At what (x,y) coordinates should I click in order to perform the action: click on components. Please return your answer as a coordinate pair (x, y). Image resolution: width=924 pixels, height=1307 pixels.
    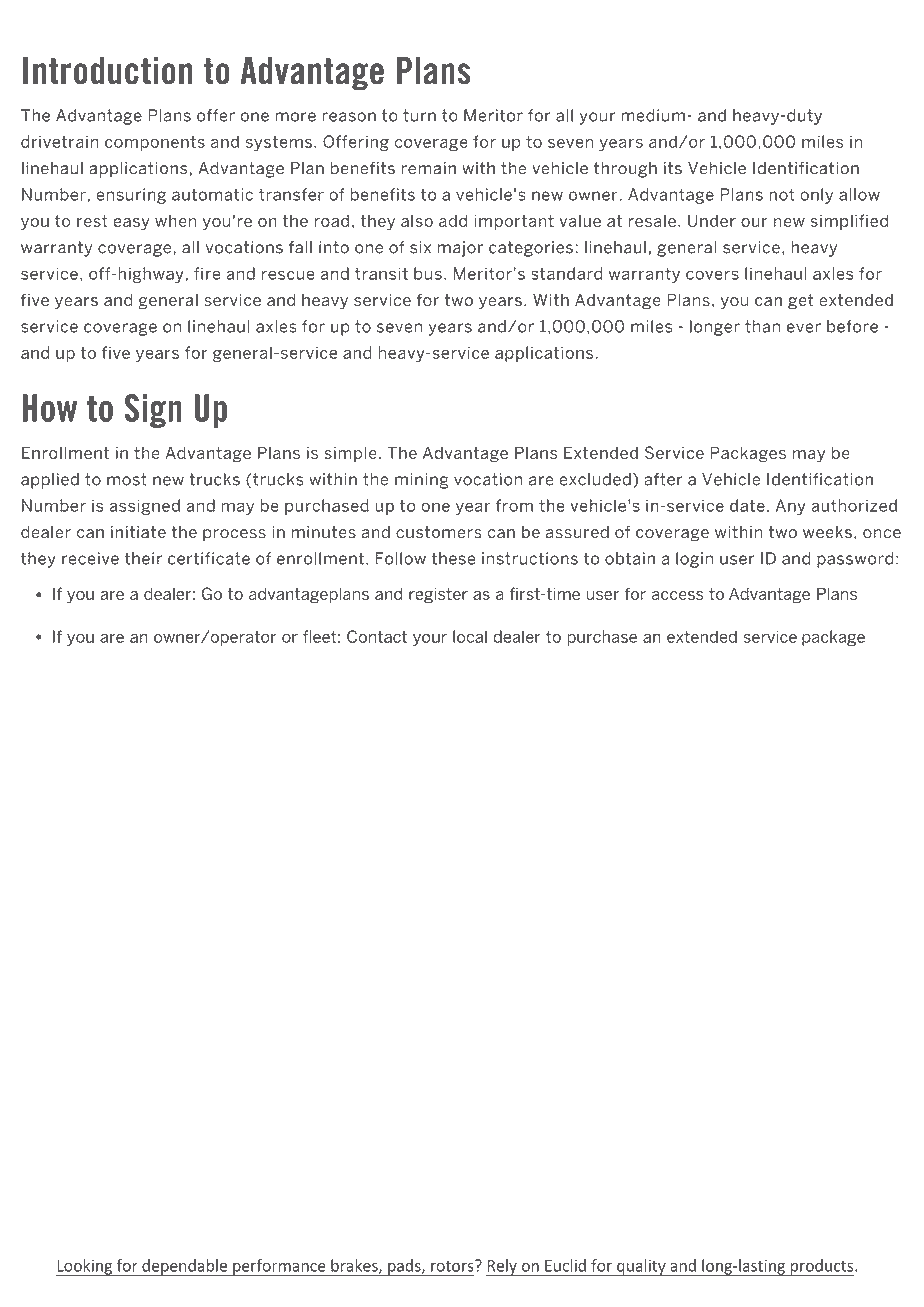
    Looking at the image, I should click on (155, 143).
